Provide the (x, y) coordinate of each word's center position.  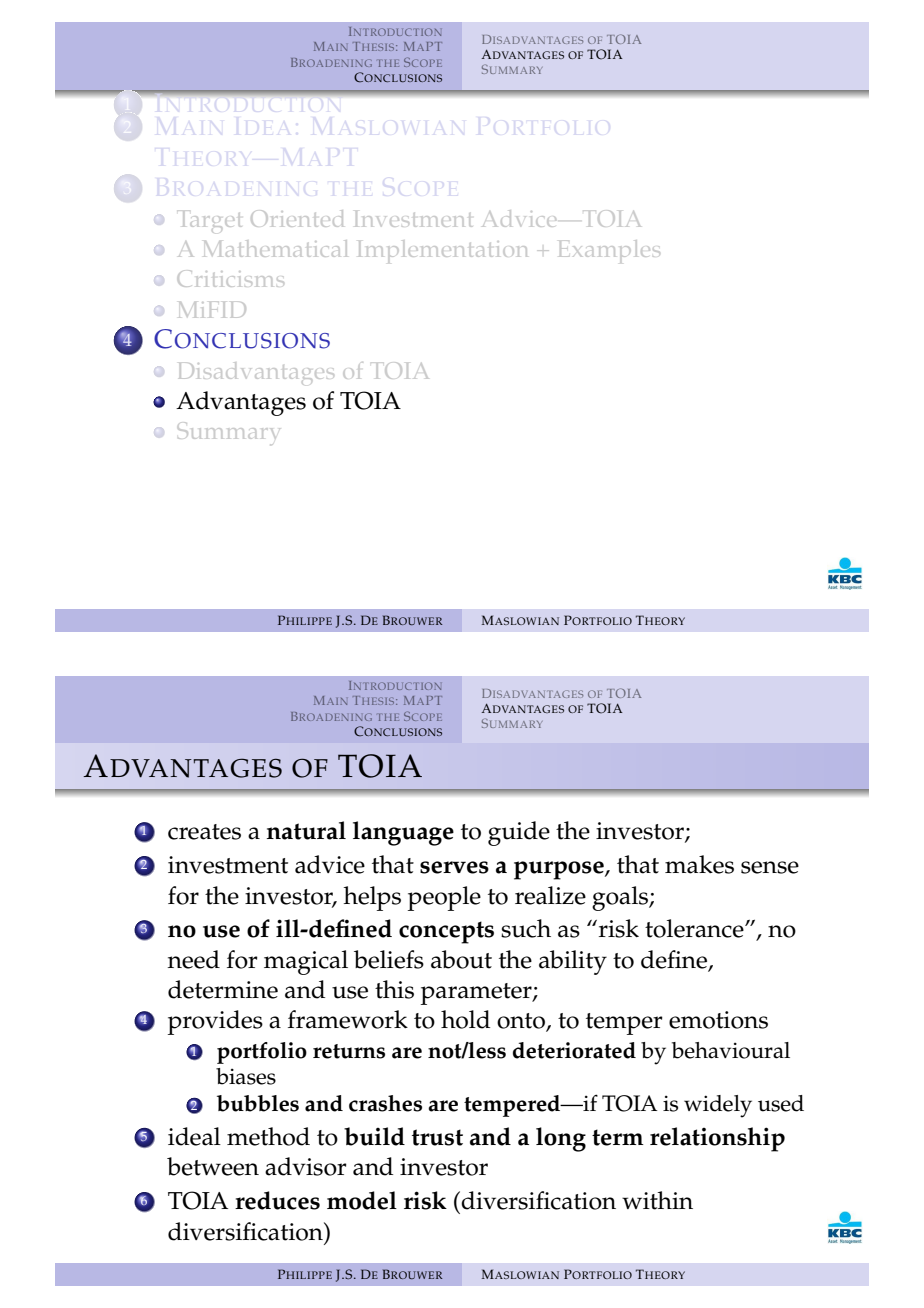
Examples (609, 251)
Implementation (442, 251)
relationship (717, 1139)
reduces (277, 1200)
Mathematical (275, 248)
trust (437, 1137)
